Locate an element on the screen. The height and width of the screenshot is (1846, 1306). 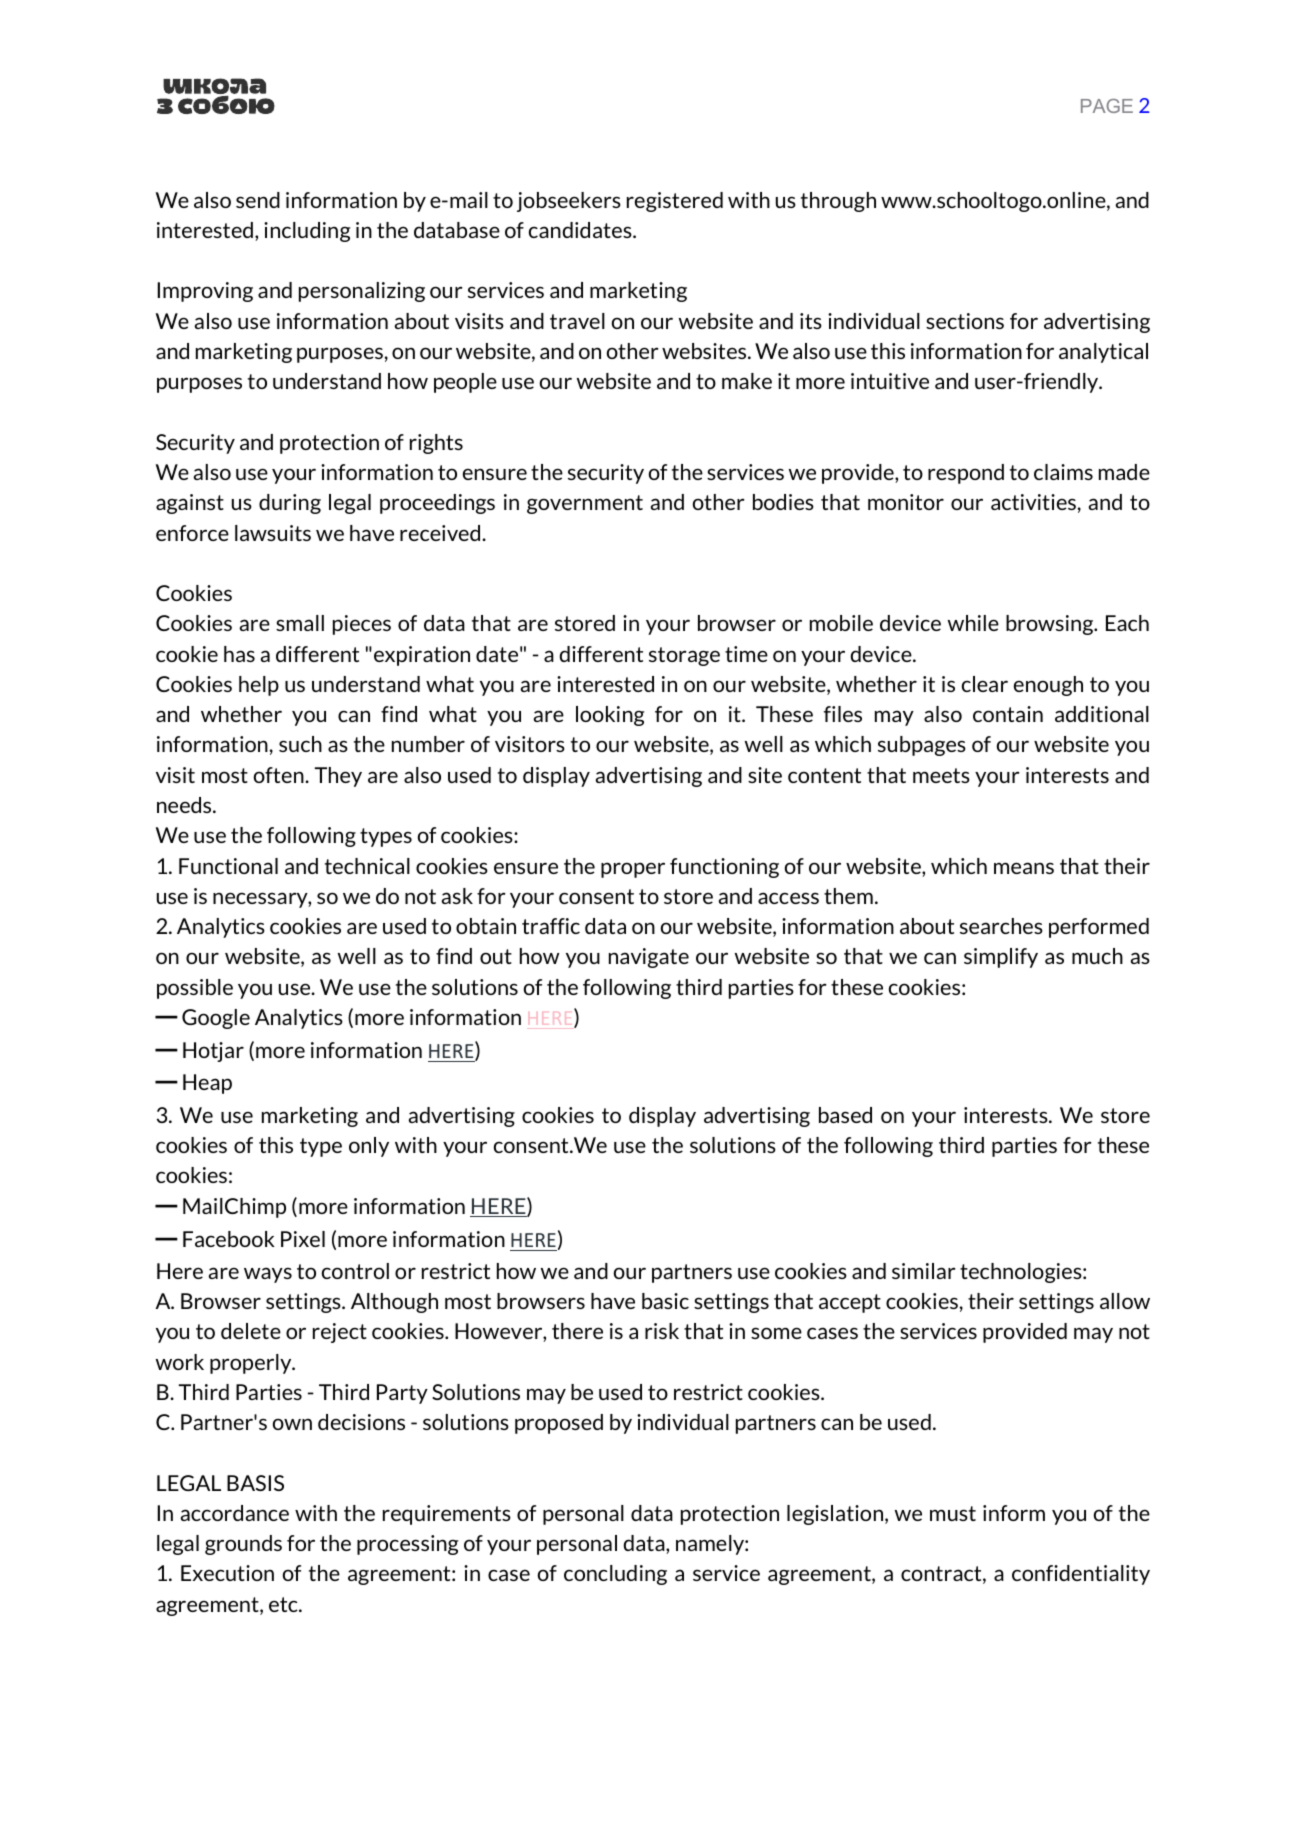
registered is located at coordinates (675, 202).
